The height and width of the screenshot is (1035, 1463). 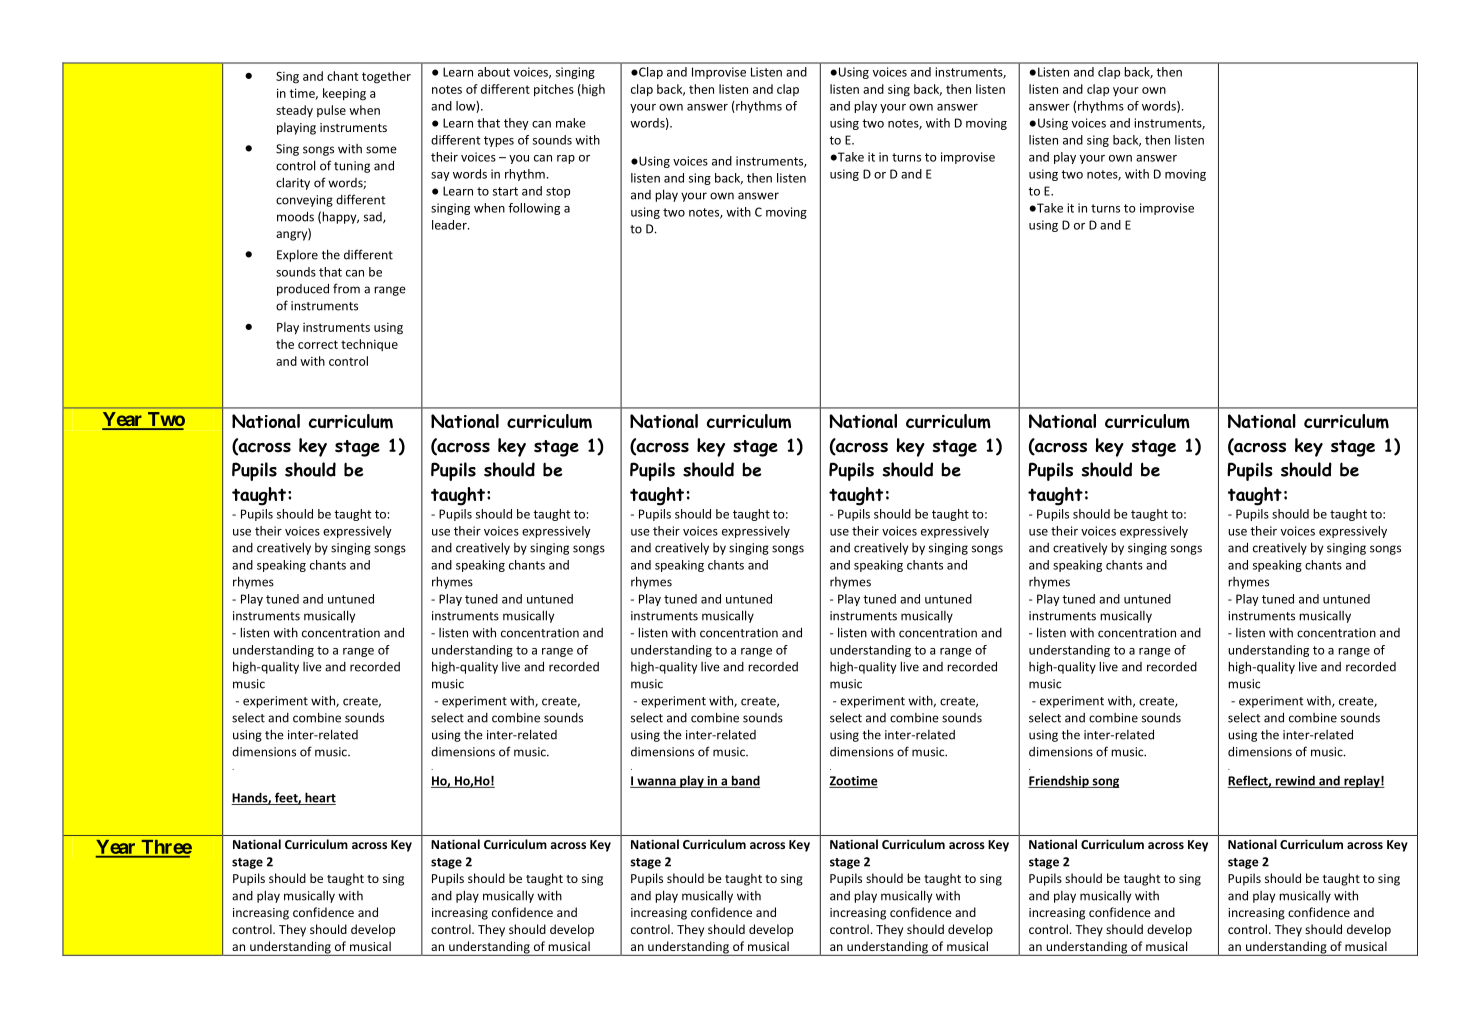 I want to click on pitches, so click(x=554, y=90).
